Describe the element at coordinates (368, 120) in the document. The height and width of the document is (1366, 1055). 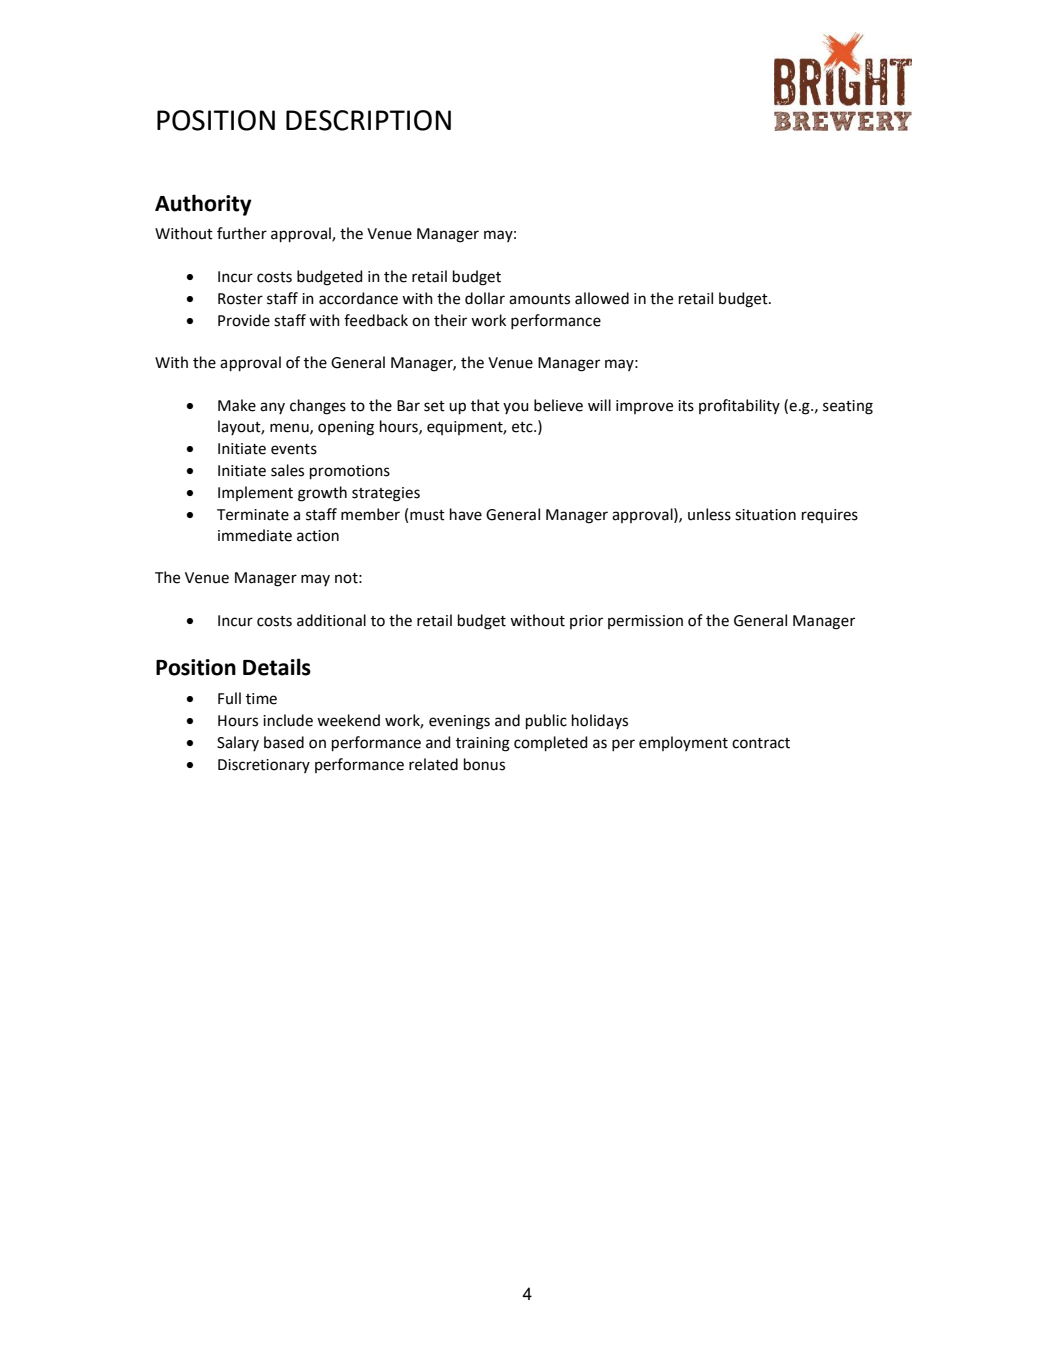
I see `DESCRIPTION` at that location.
